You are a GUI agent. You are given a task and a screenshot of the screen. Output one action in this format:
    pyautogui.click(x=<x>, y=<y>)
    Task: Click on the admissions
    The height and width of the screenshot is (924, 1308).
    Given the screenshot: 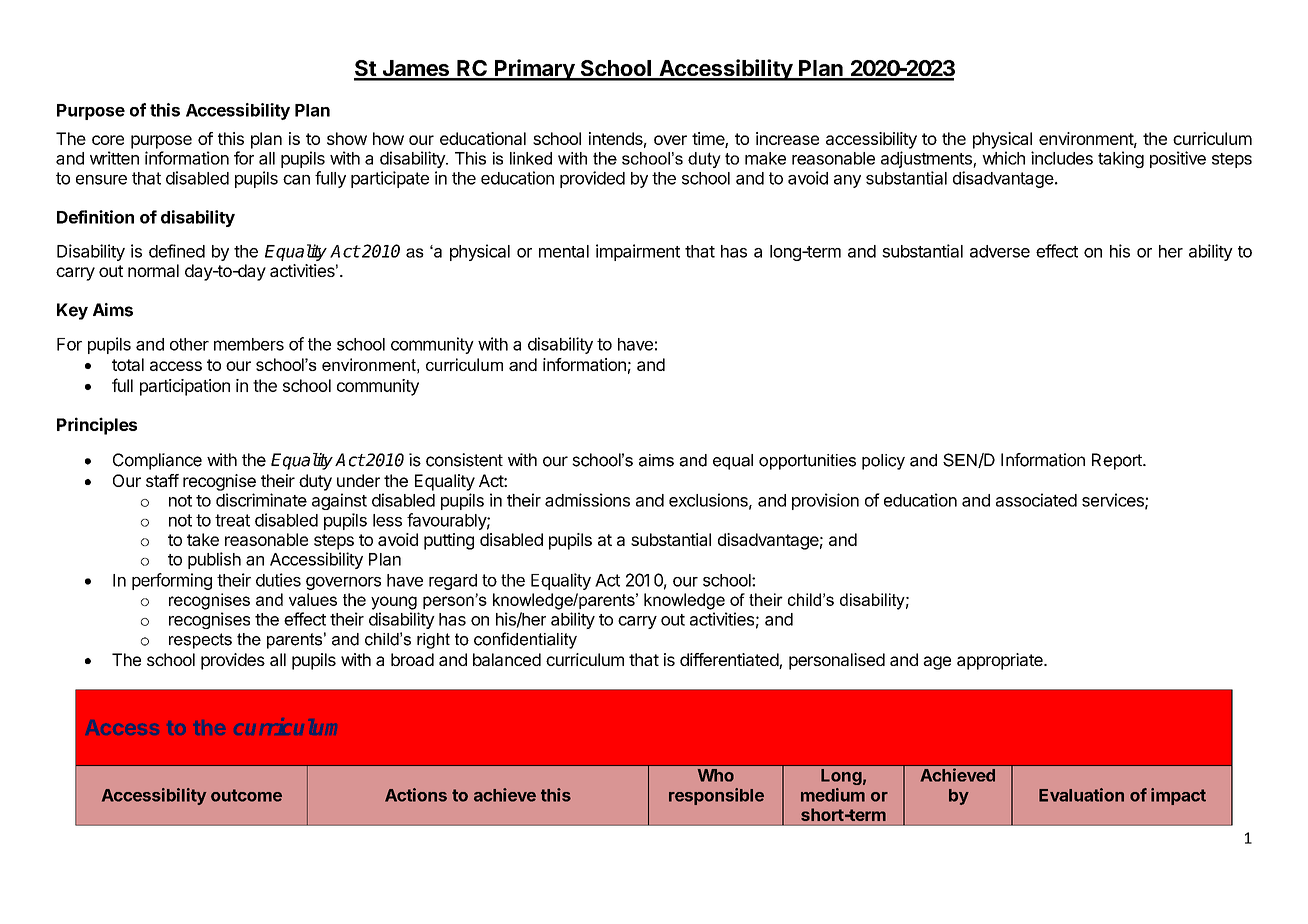 What is the action you would take?
    pyautogui.click(x=587, y=500)
